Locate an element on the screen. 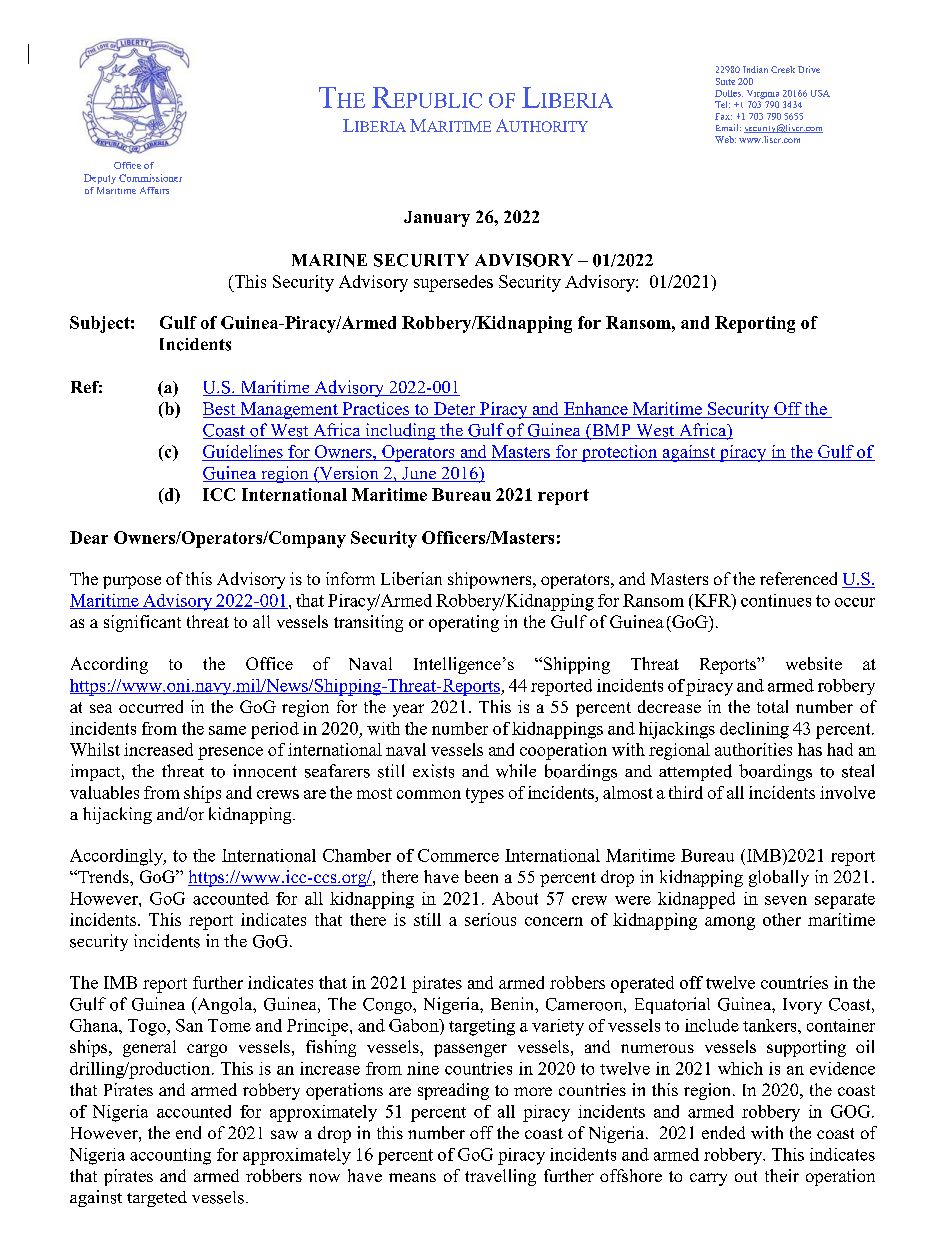  June is located at coordinates (419, 474).
